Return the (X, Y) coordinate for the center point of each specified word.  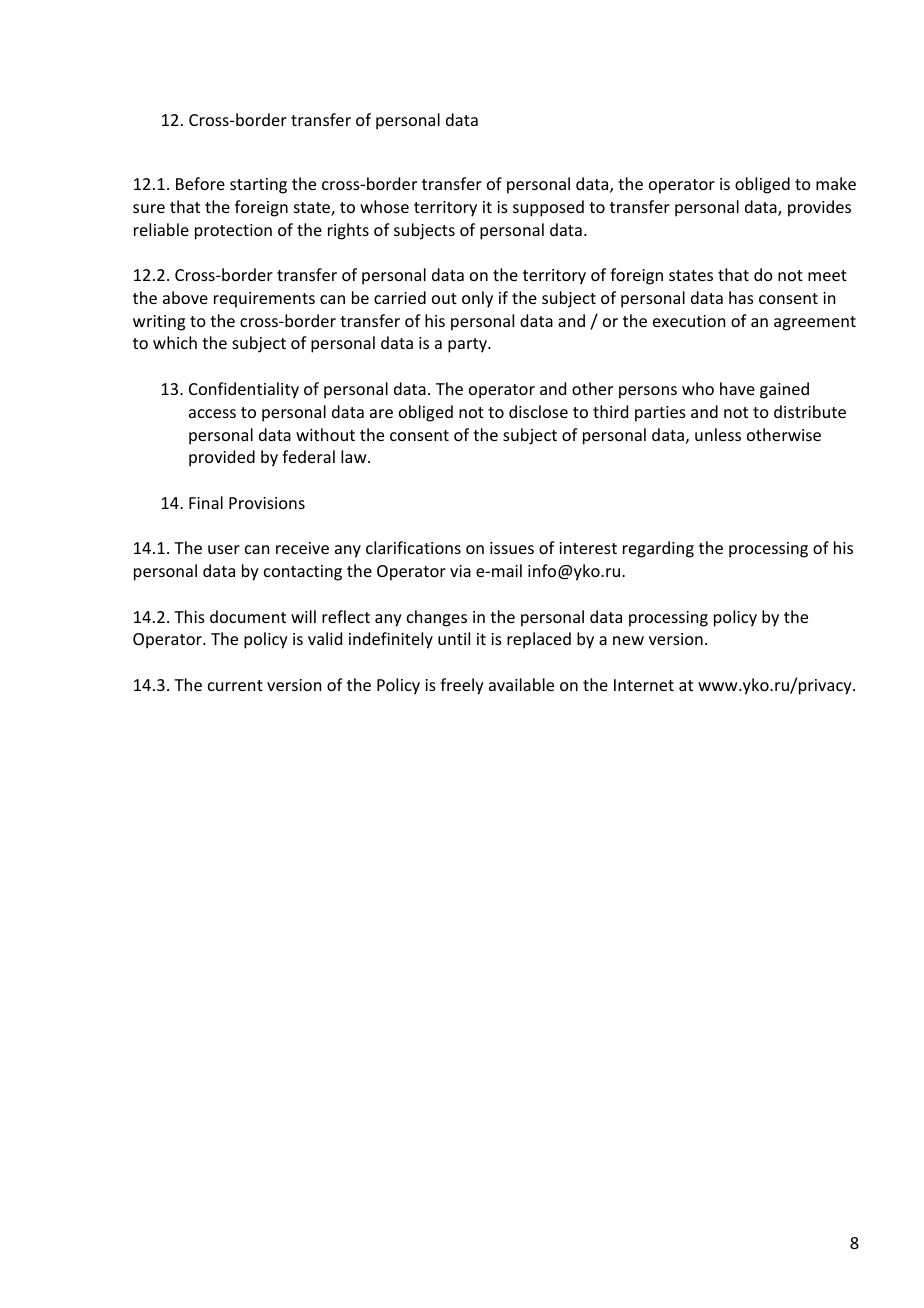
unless (718, 434)
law (355, 456)
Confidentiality (244, 390)
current (235, 685)
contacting (303, 573)
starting (258, 186)
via (460, 571)
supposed (548, 208)
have (737, 388)
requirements (264, 300)
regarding (658, 549)
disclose (538, 411)
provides (819, 208)
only (477, 299)
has (741, 297)
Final (206, 502)
